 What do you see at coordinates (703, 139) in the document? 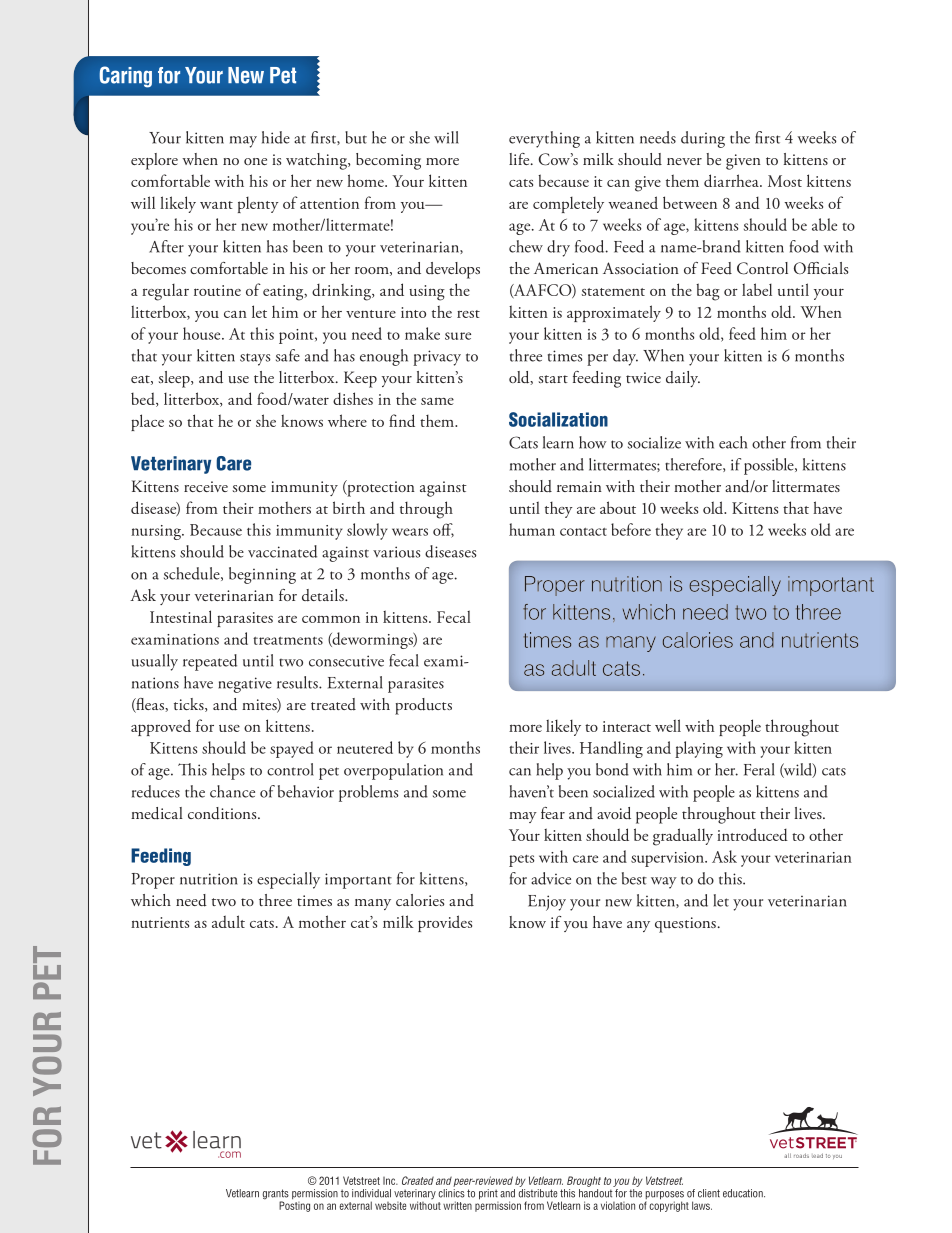
I see `during` at bounding box center [703, 139].
